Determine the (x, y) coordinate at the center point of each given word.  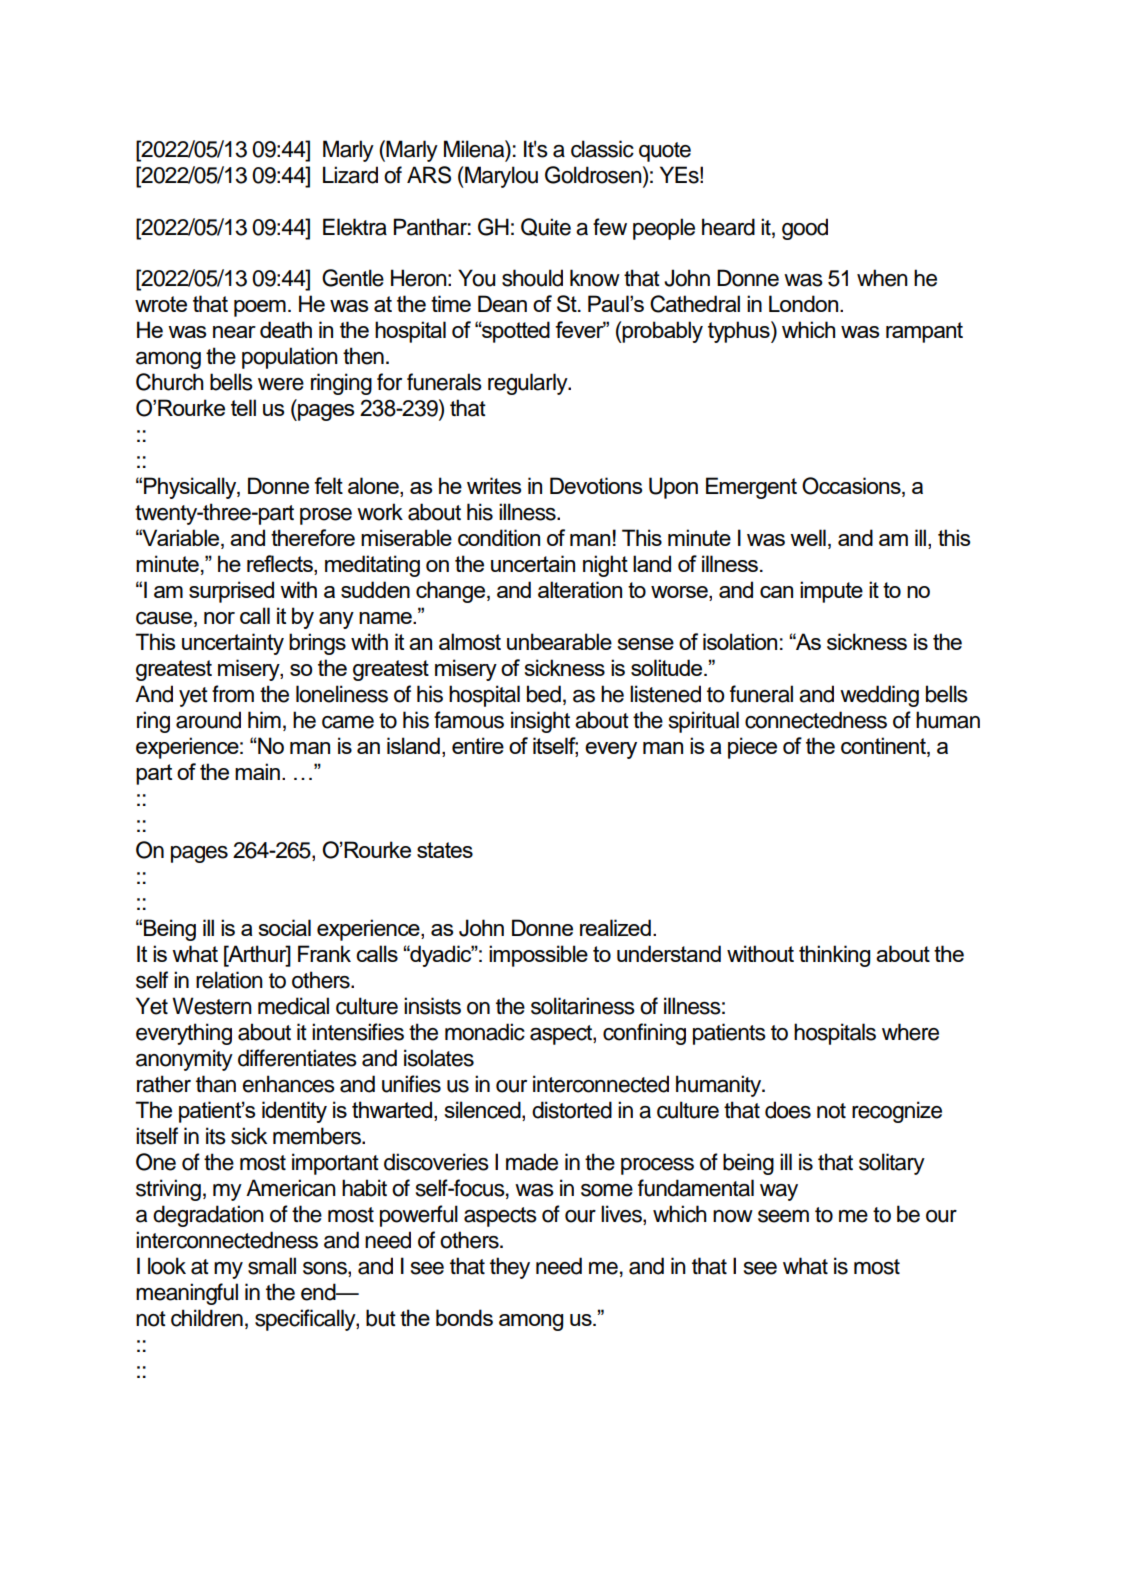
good (805, 229)
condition (499, 537)
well (808, 537)
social (284, 927)
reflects (281, 565)
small (272, 1266)
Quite (546, 227)
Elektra (355, 227)
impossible (538, 956)
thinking (834, 956)
